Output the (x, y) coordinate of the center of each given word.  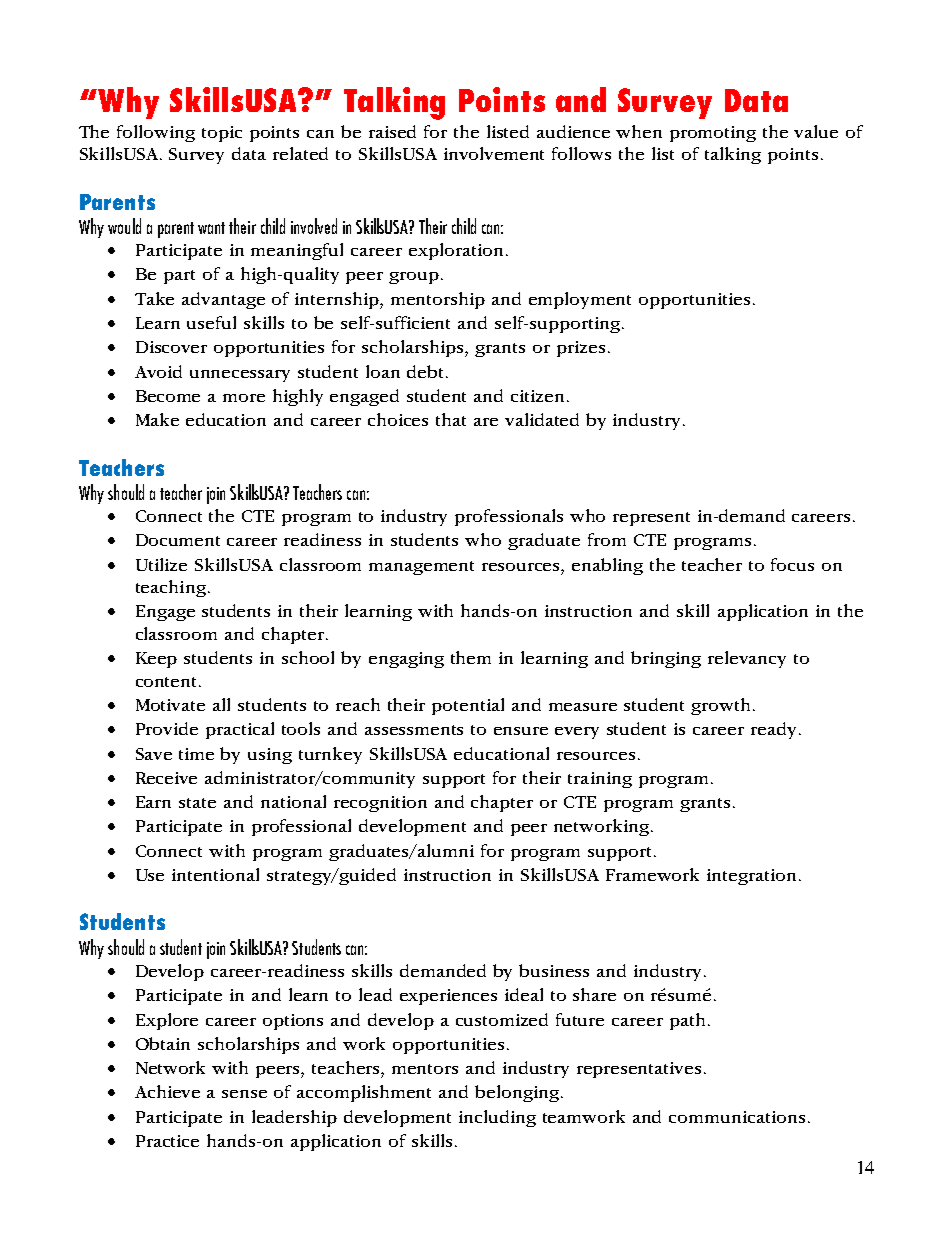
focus (792, 564)
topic (222, 134)
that (451, 419)
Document (178, 540)
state (197, 803)
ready (773, 730)
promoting (713, 134)
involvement (494, 153)
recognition (380, 804)
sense (244, 1094)
